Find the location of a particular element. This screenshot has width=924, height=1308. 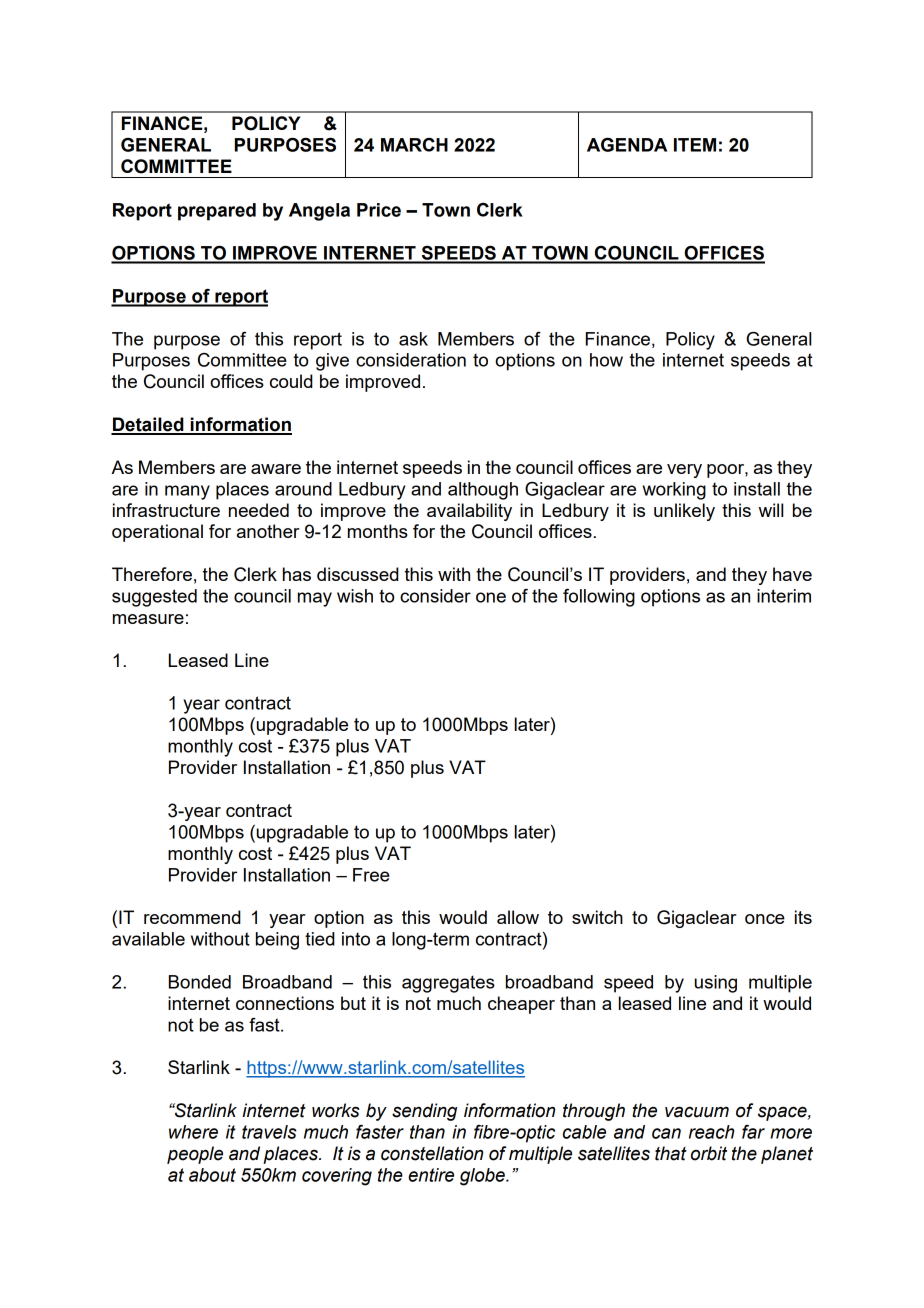

people is located at coordinates (195, 1155).
